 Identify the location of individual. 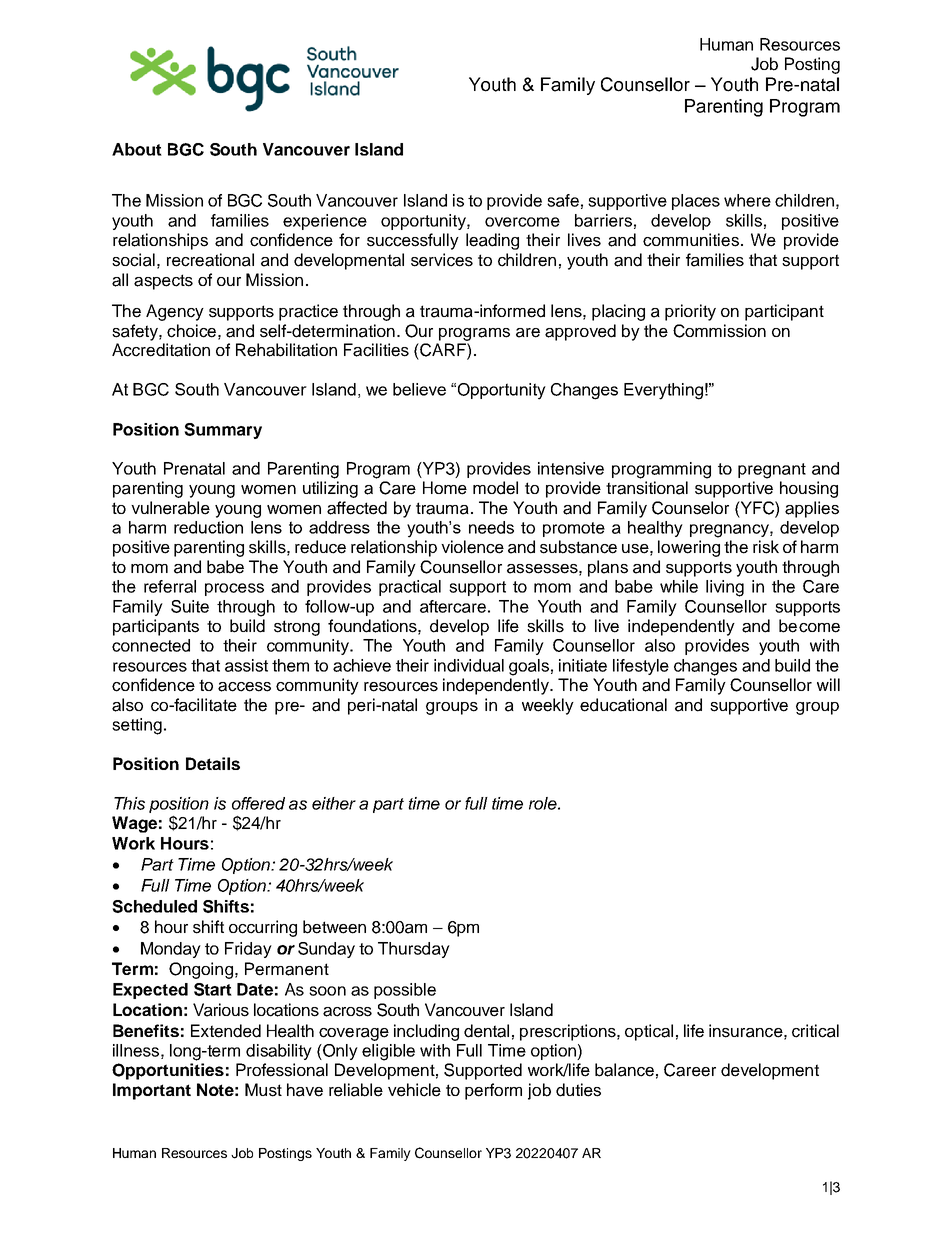
(469, 665).
